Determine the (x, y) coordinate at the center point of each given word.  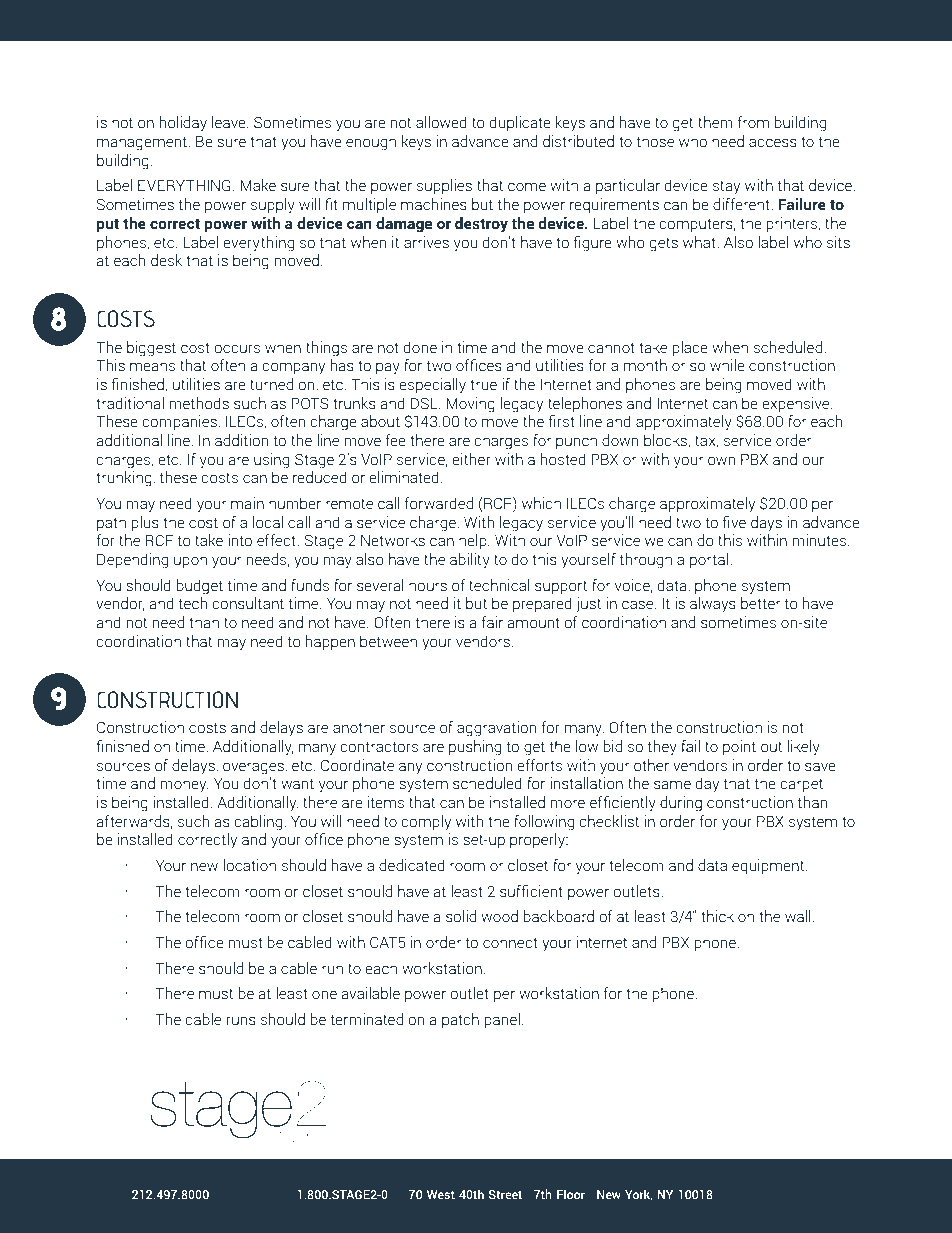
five (734, 522)
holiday (183, 124)
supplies (444, 186)
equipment (769, 866)
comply (426, 823)
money (184, 786)
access (773, 143)
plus (145, 523)
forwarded (439, 503)
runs (241, 1021)
